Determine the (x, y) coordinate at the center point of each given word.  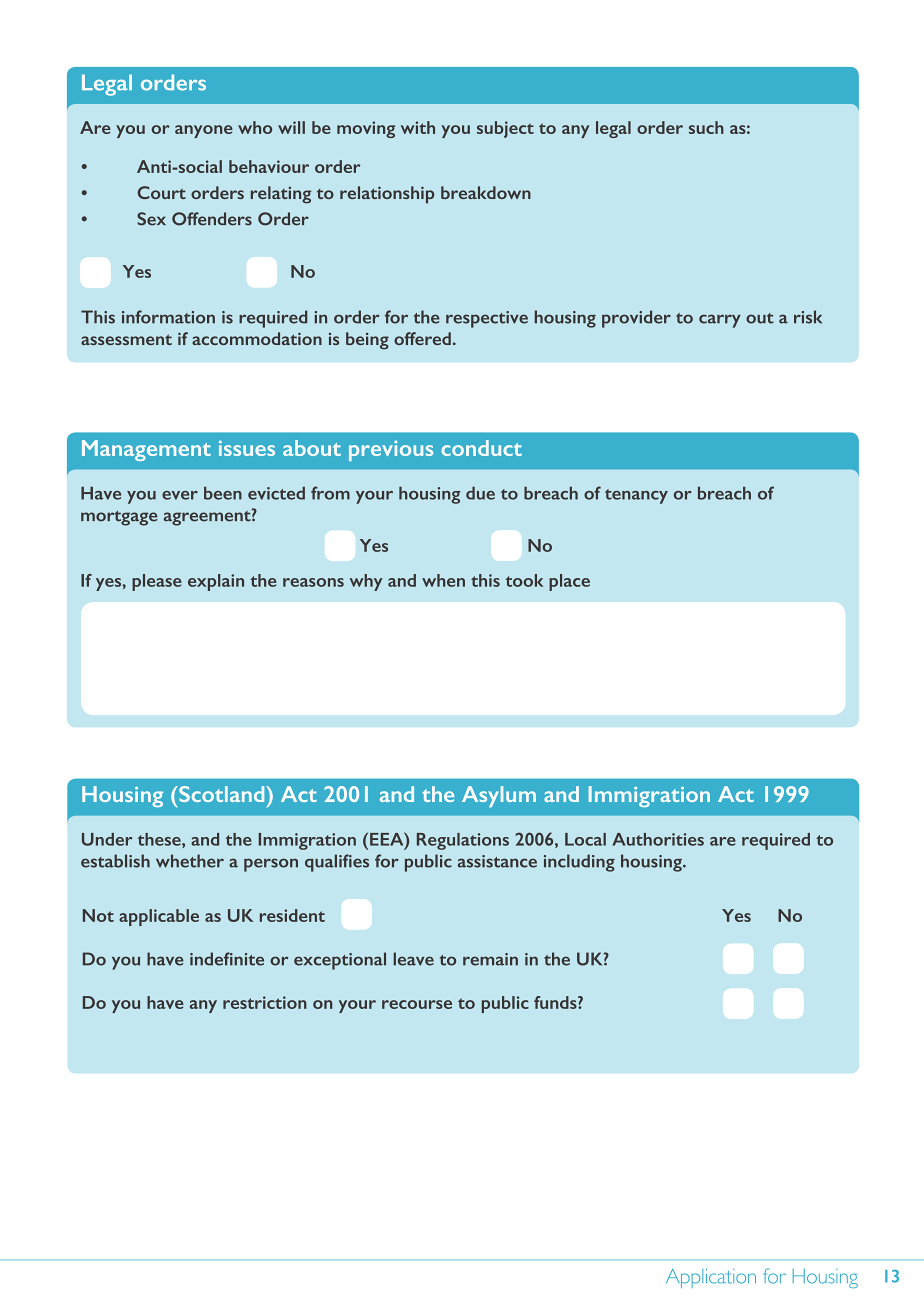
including (579, 863)
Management (146, 450)
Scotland (222, 794)
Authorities (658, 839)
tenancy (636, 496)
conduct (481, 448)
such (706, 127)
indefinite (227, 959)
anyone (204, 131)
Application (711, 1278)
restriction (265, 1002)
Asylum (499, 796)
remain (490, 959)
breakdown (486, 192)
